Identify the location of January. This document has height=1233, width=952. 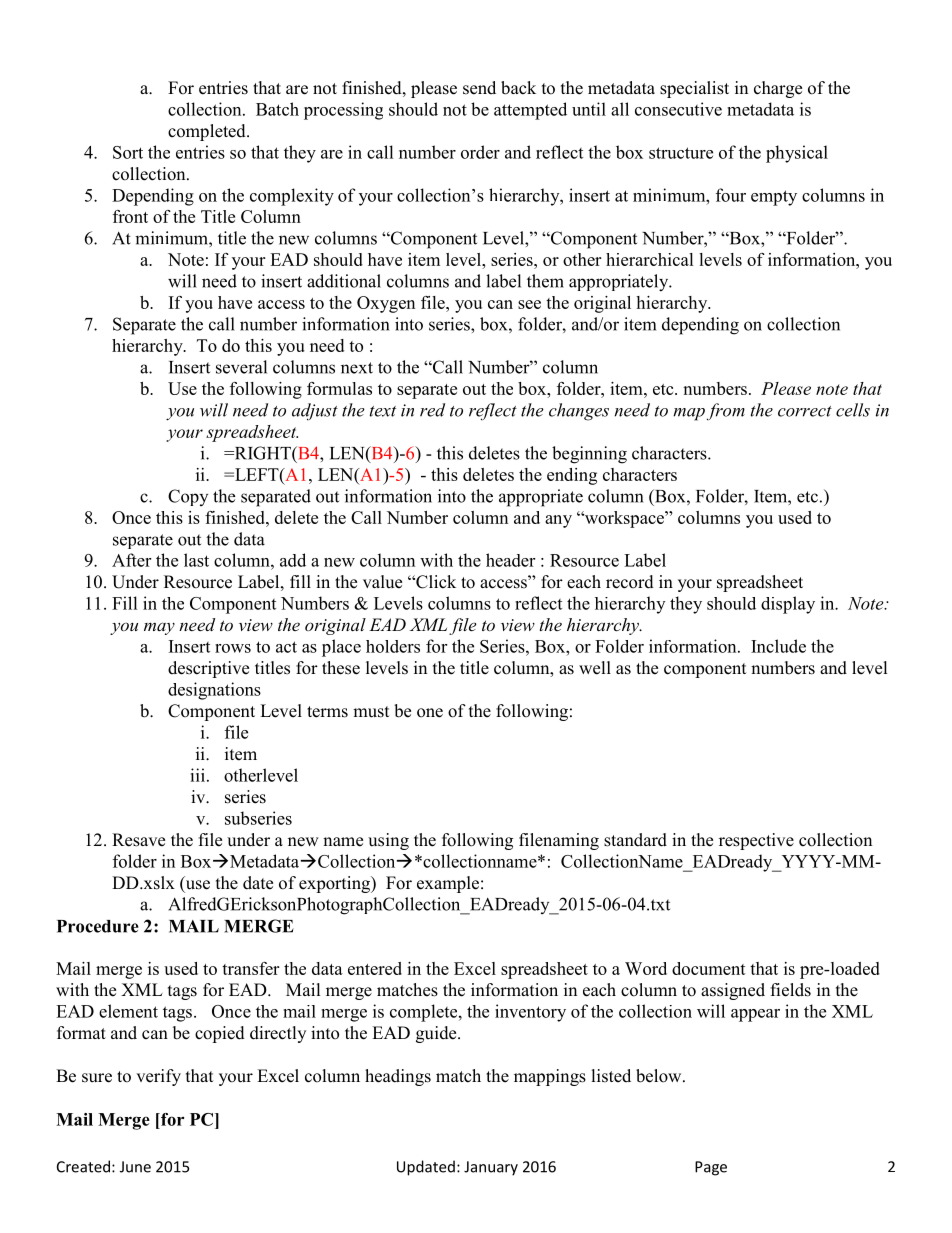
(491, 1168).
